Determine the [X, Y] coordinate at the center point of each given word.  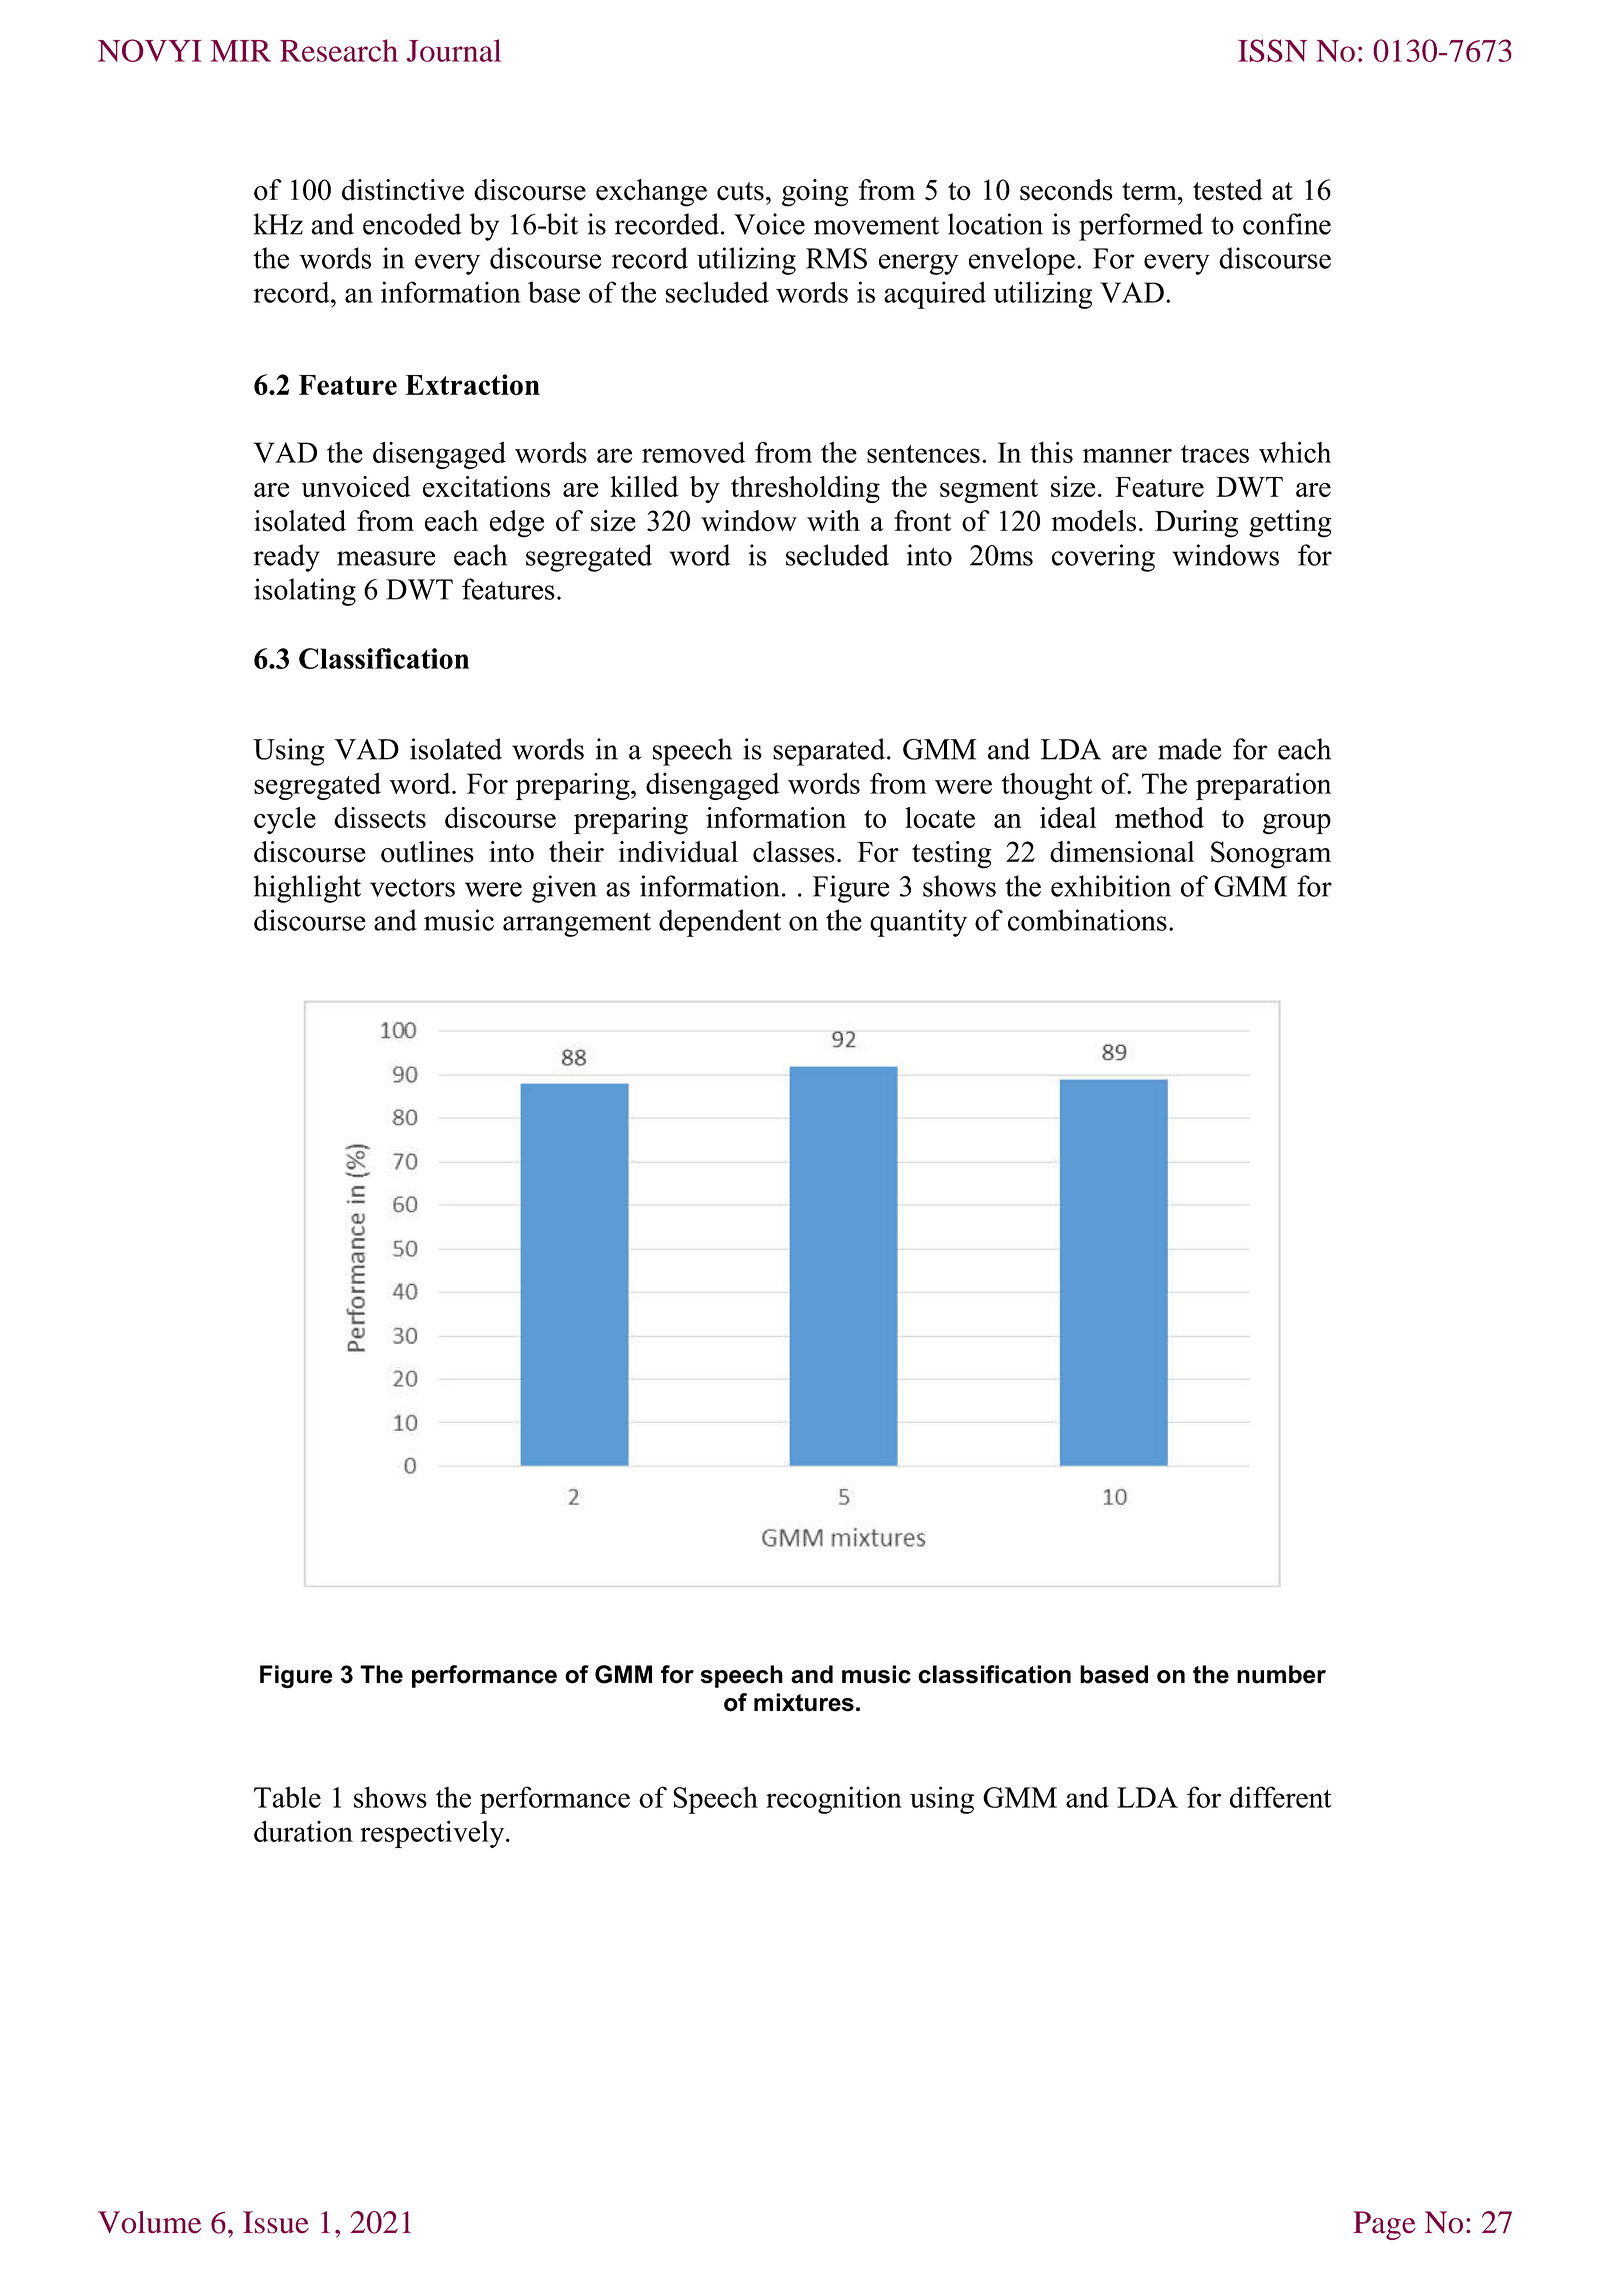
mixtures [804, 1702]
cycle [285, 821]
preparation [1263, 786]
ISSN [1273, 50]
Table [287, 1797]
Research [339, 50]
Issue [276, 2222]
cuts [740, 191]
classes [794, 852]
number [1281, 1674]
